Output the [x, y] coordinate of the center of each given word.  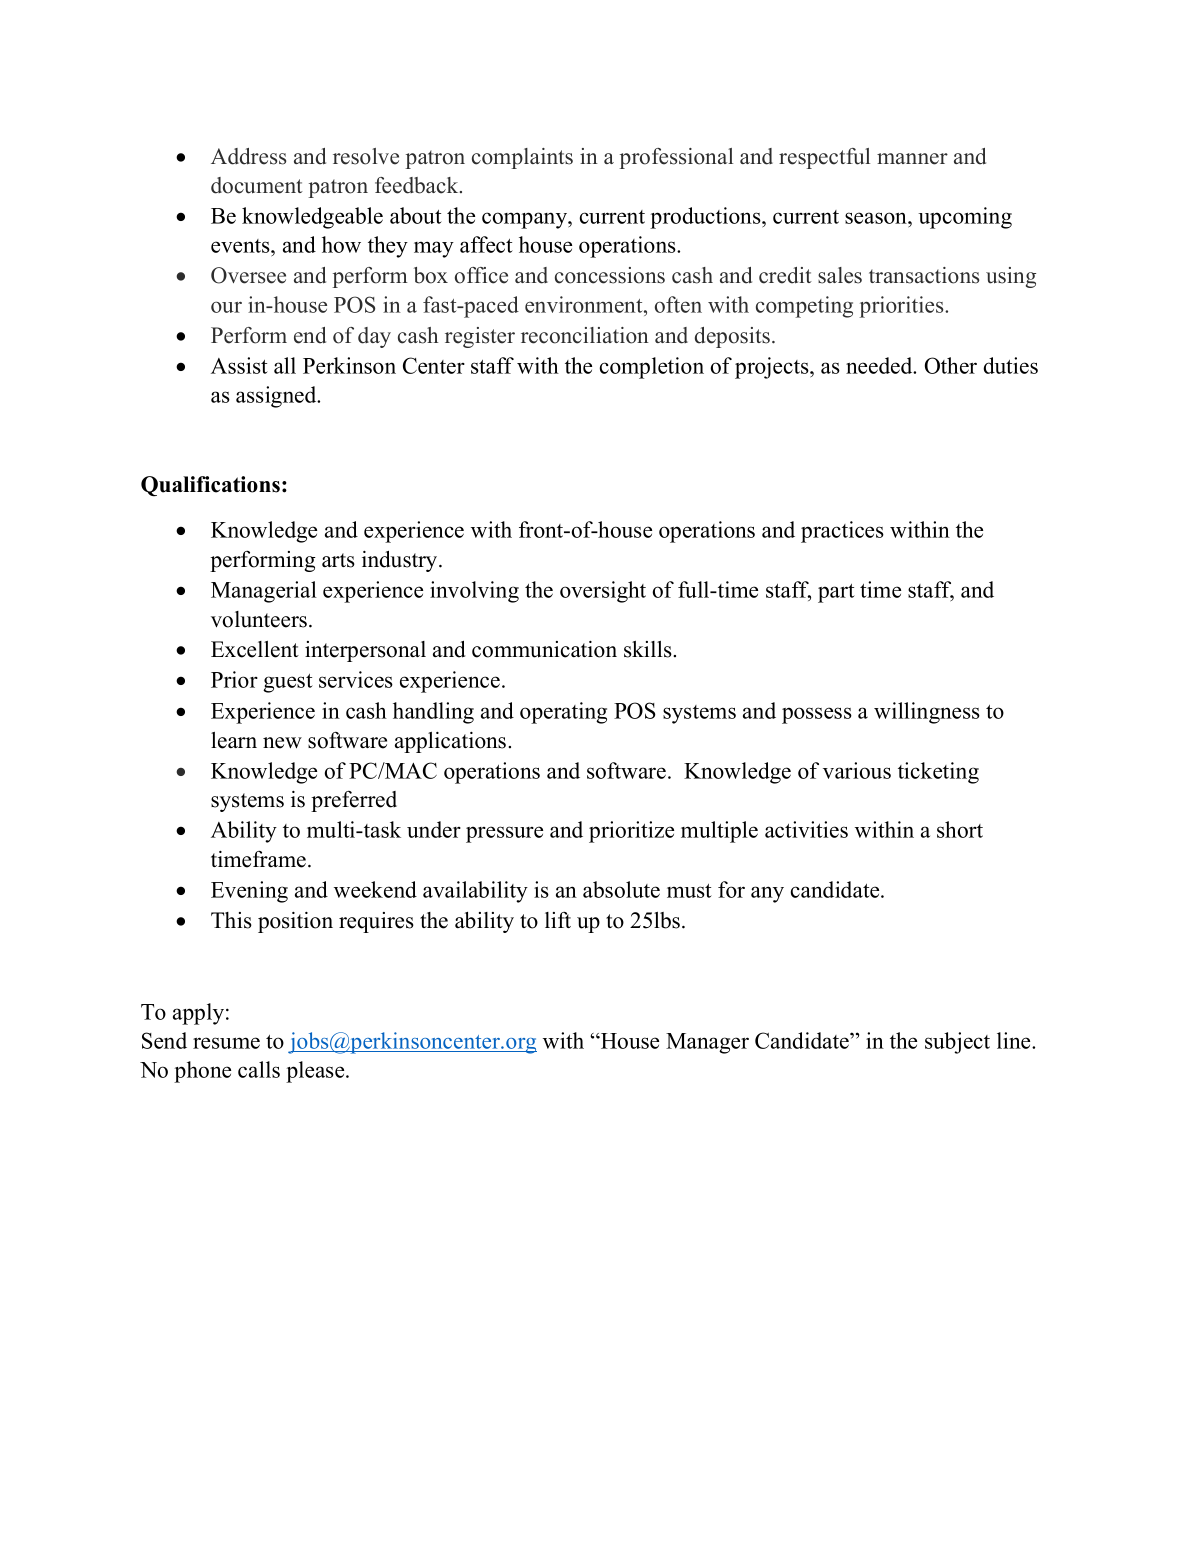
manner [912, 159]
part [836, 593]
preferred [354, 801]
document [257, 185]
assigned [277, 397]
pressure [504, 834]
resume [226, 1043]
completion [652, 368]
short [960, 829]
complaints [522, 158]
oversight [603, 592]
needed [880, 365]
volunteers [260, 619]
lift [558, 920]
